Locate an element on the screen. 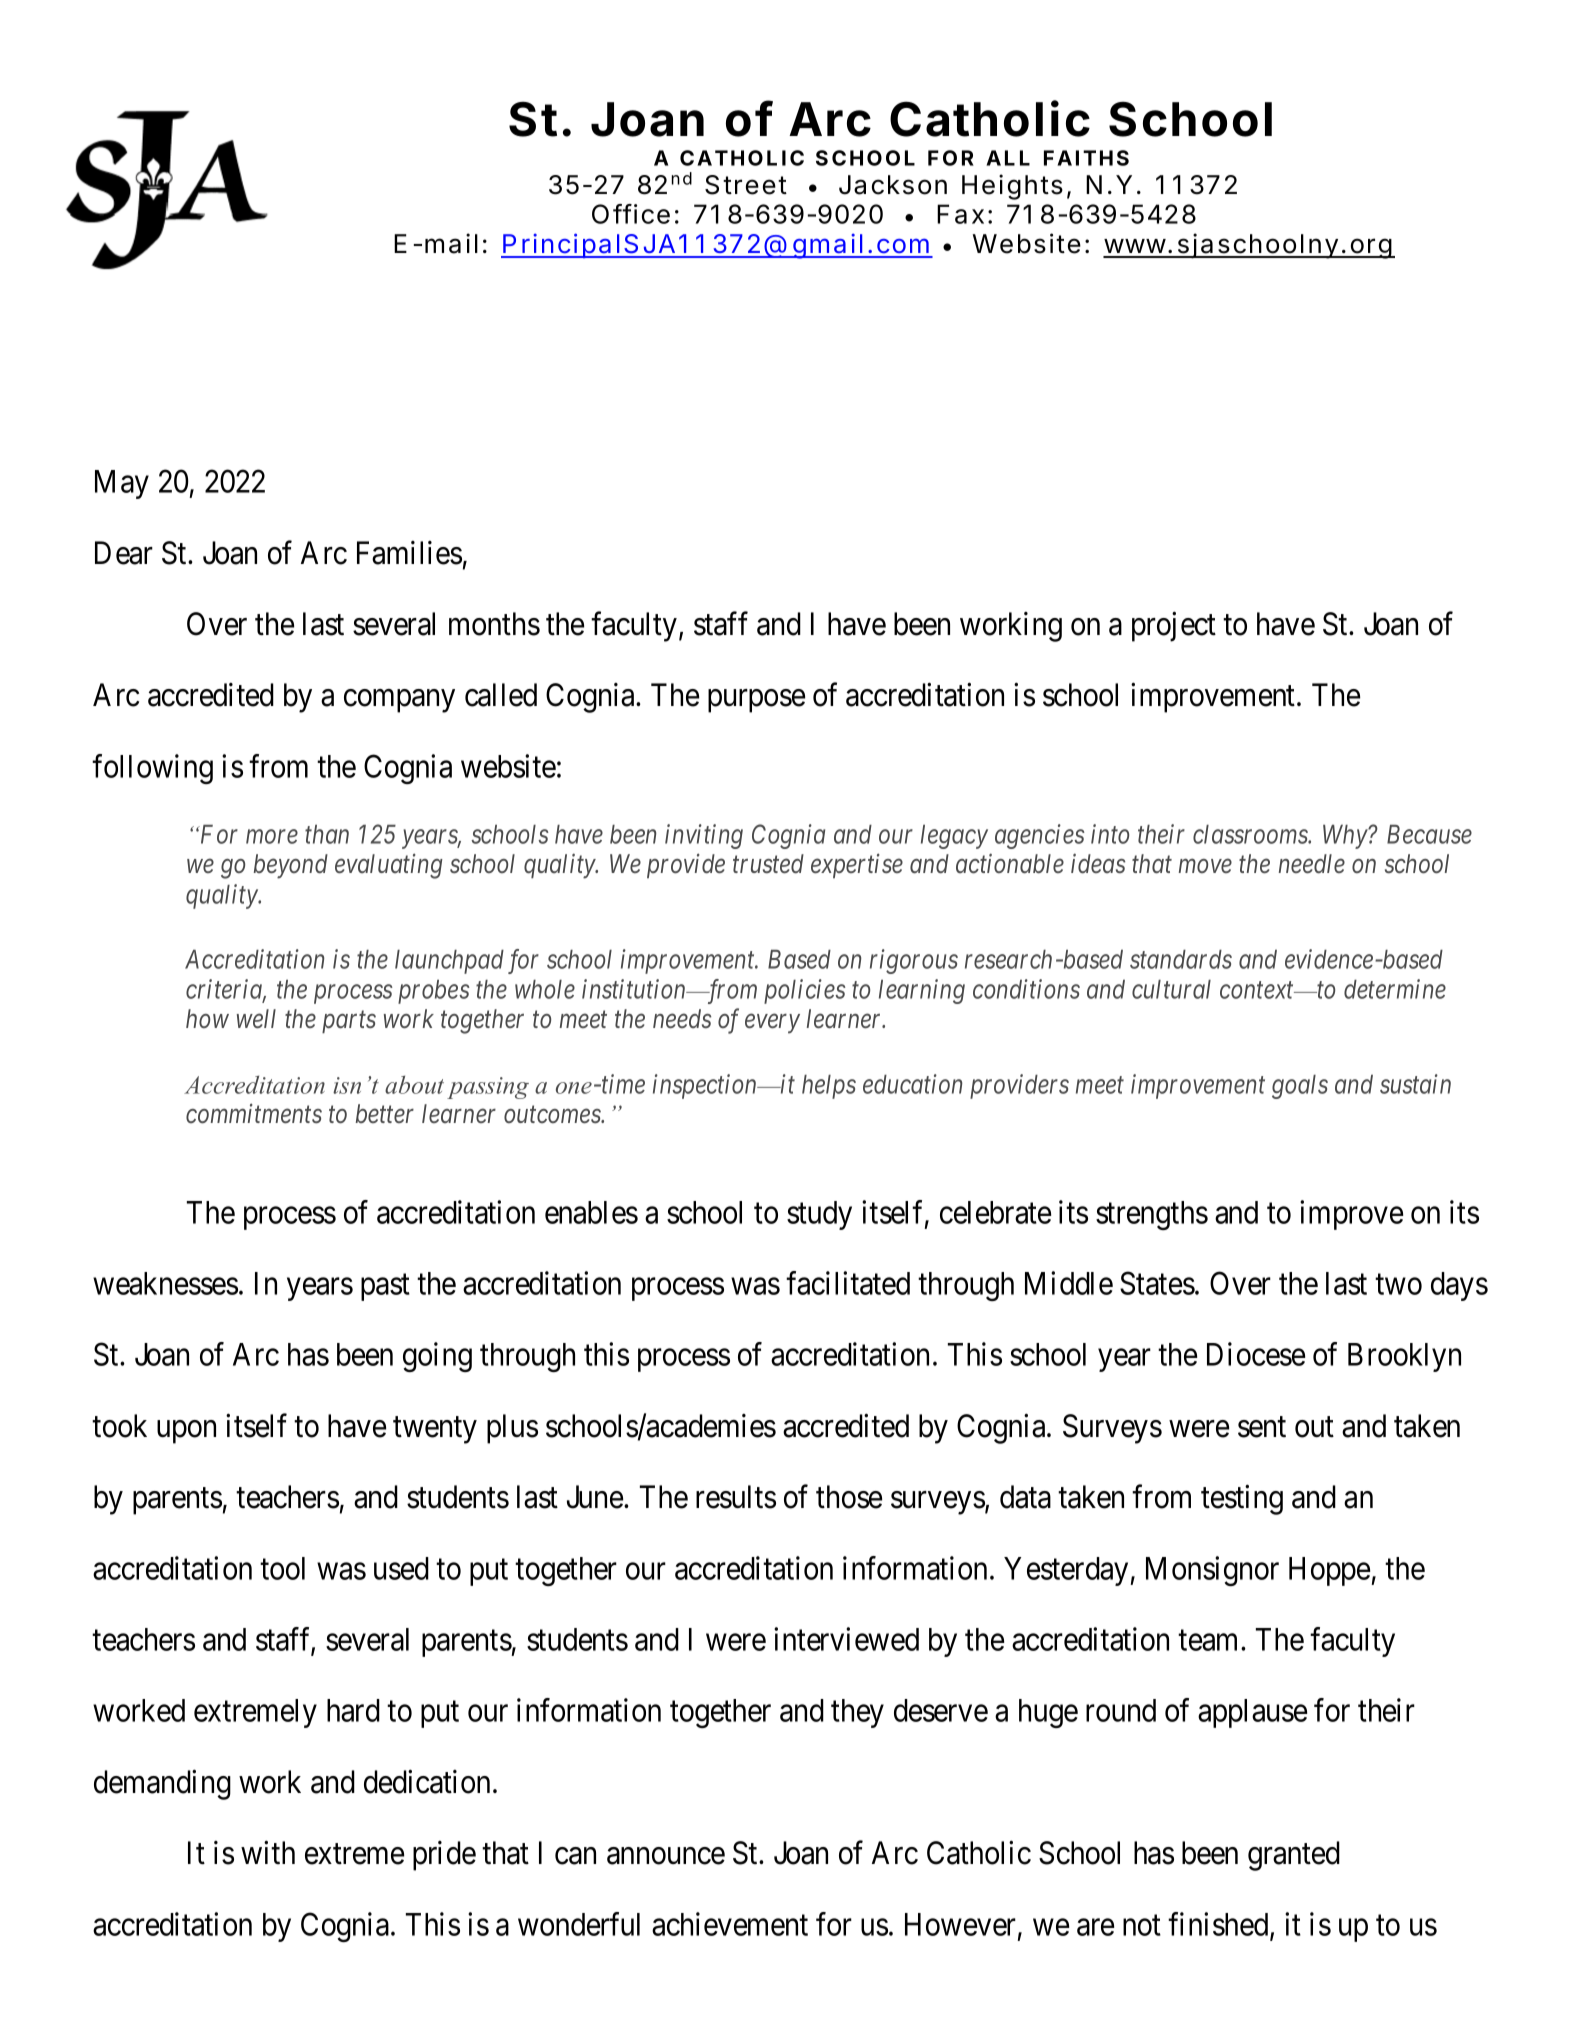 The image size is (1579, 2043). goals is located at coordinates (1300, 1087).
